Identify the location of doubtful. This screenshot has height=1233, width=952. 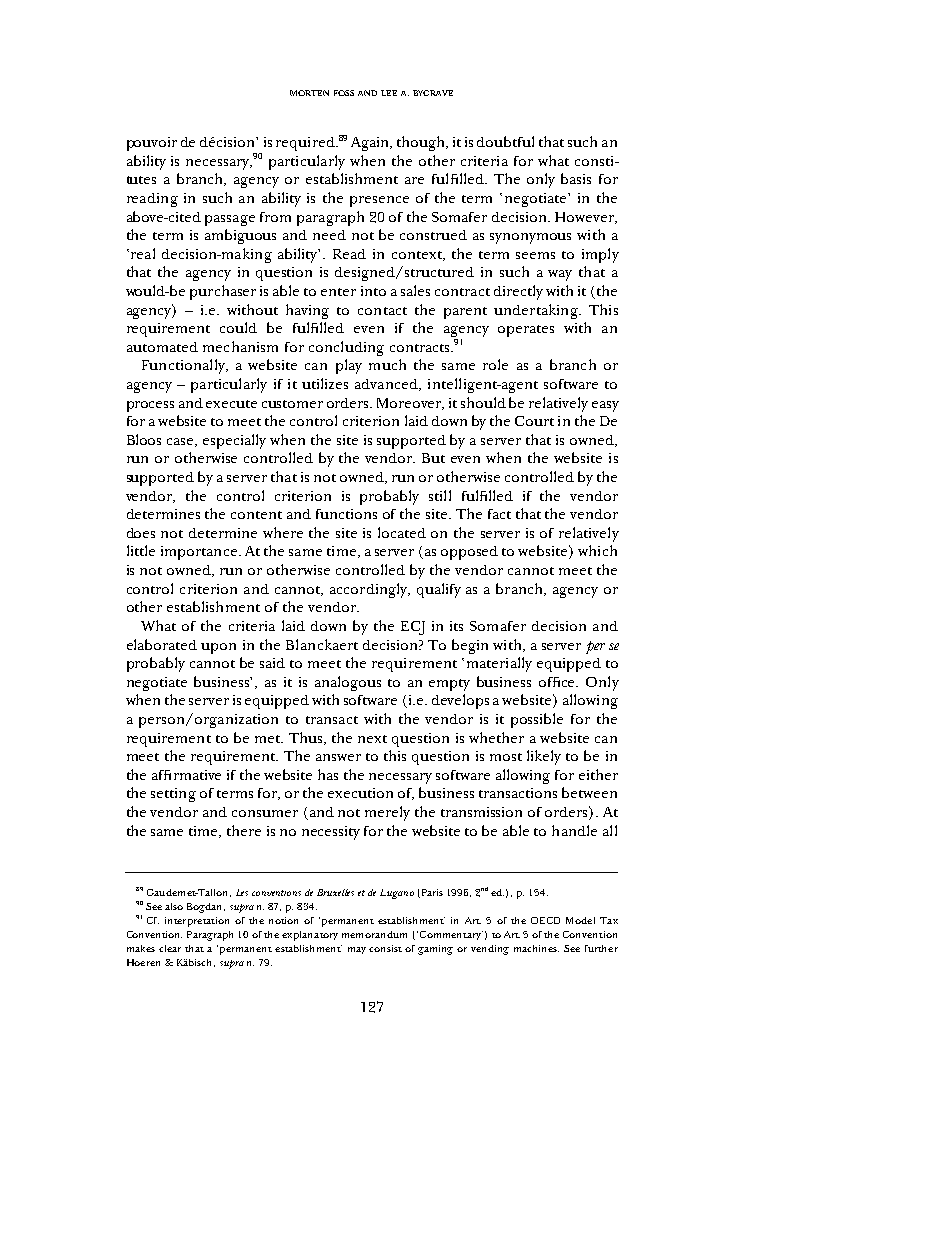
(505, 141).
